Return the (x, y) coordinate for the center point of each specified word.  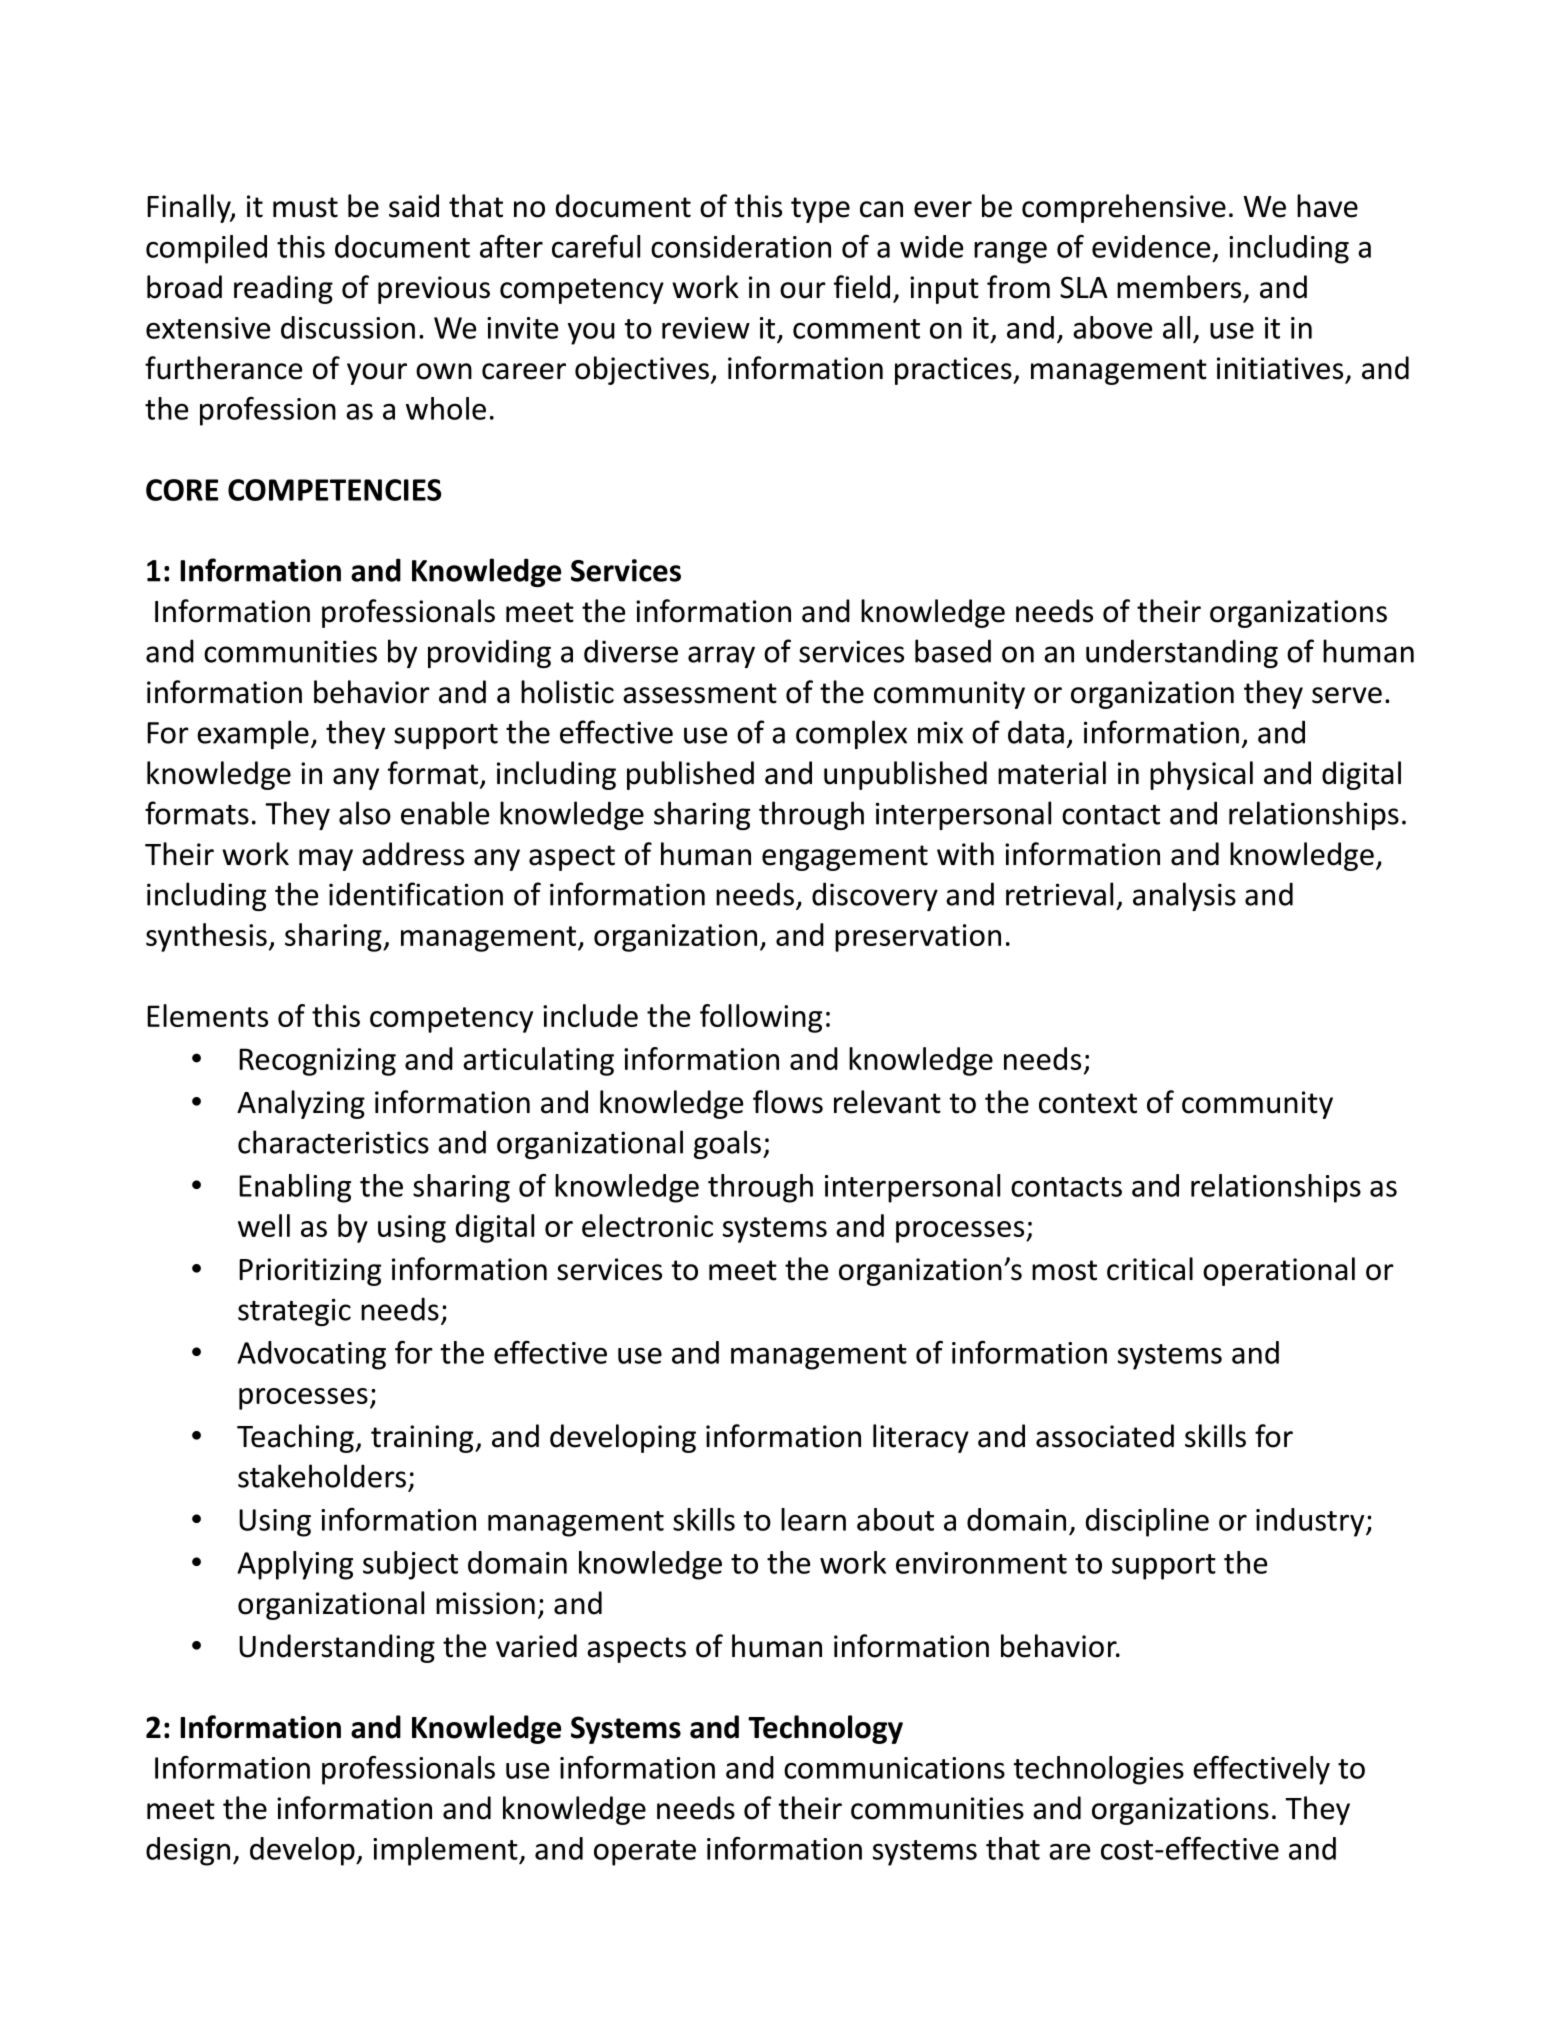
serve (1347, 695)
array (721, 657)
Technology (825, 1729)
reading (283, 289)
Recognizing (317, 1062)
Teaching (296, 1438)
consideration (741, 246)
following (761, 1018)
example (253, 734)
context (1088, 1103)
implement (446, 1851)
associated (1105, 1436)
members (1179, 287)
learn (813, 1519)
